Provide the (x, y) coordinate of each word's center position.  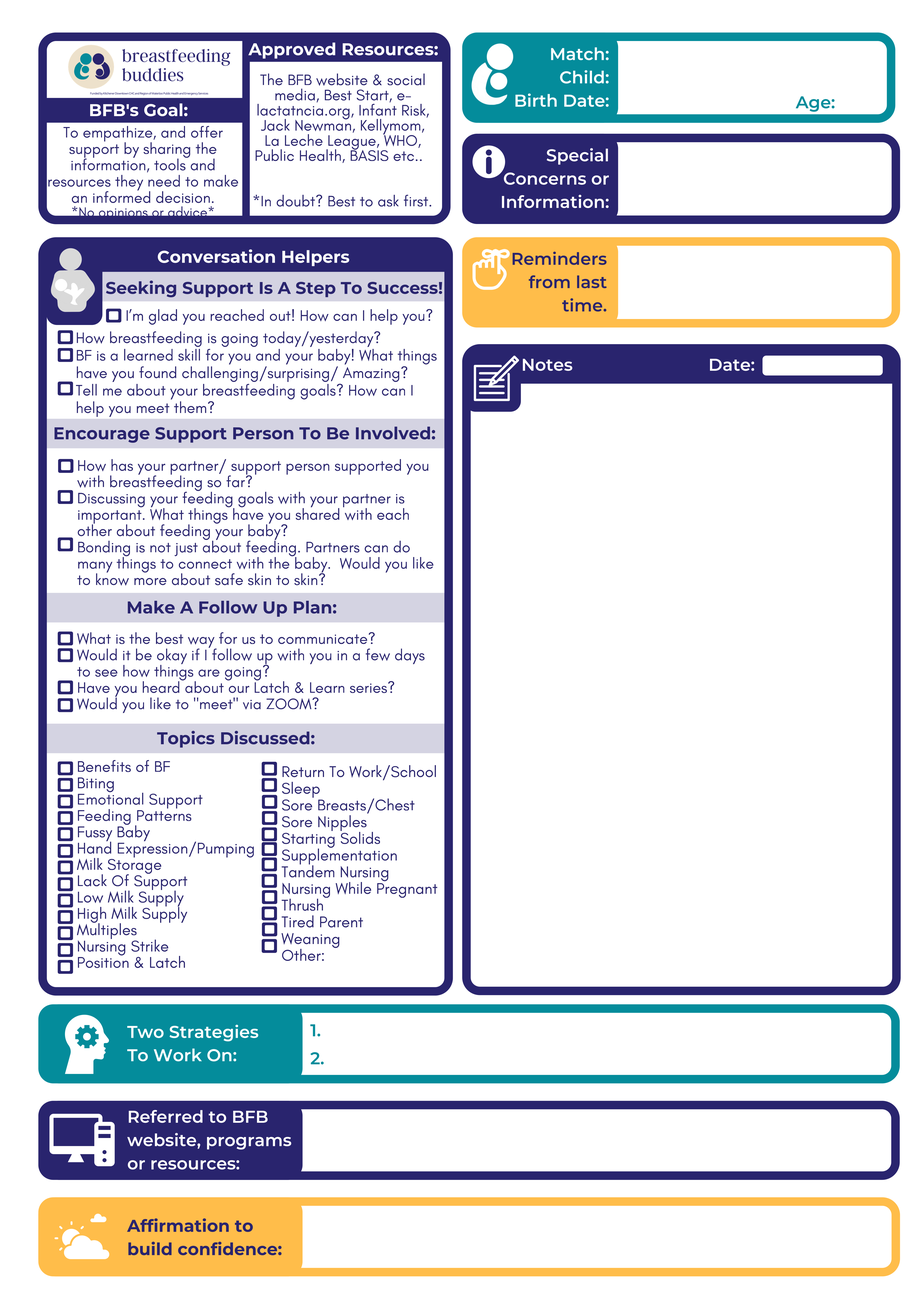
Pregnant (407, 889)
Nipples (343, 823)
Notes (547, 365)
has (122, 465)
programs (249, 1143)
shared (318, 513)
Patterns (164, 814)
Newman (323, 124)
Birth (536, 100)
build (150, 1248)
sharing (166, 151)
